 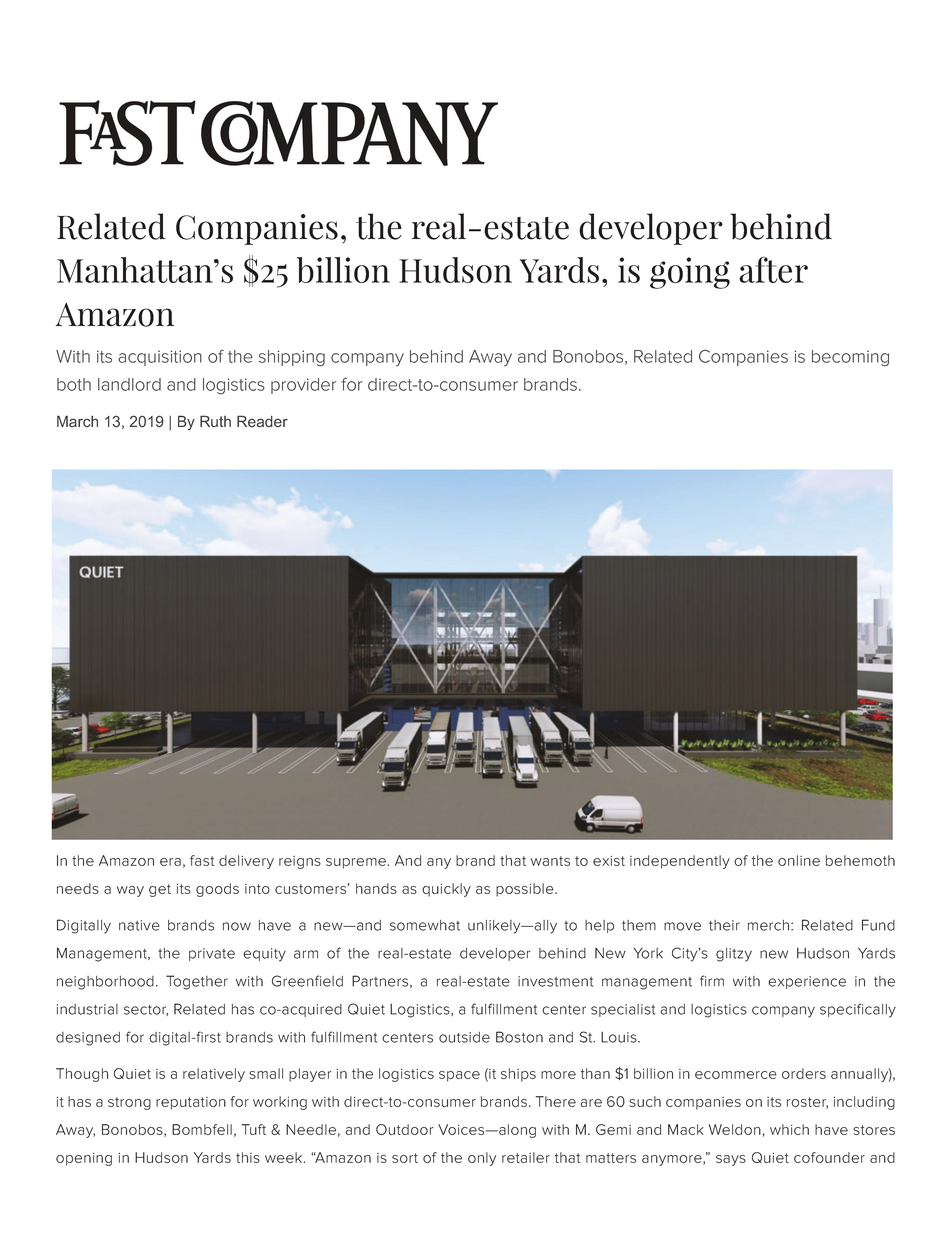 What do you see at coordinates (482, 1159) in the page?
I see `only` at bounding box center [482, 1159].
